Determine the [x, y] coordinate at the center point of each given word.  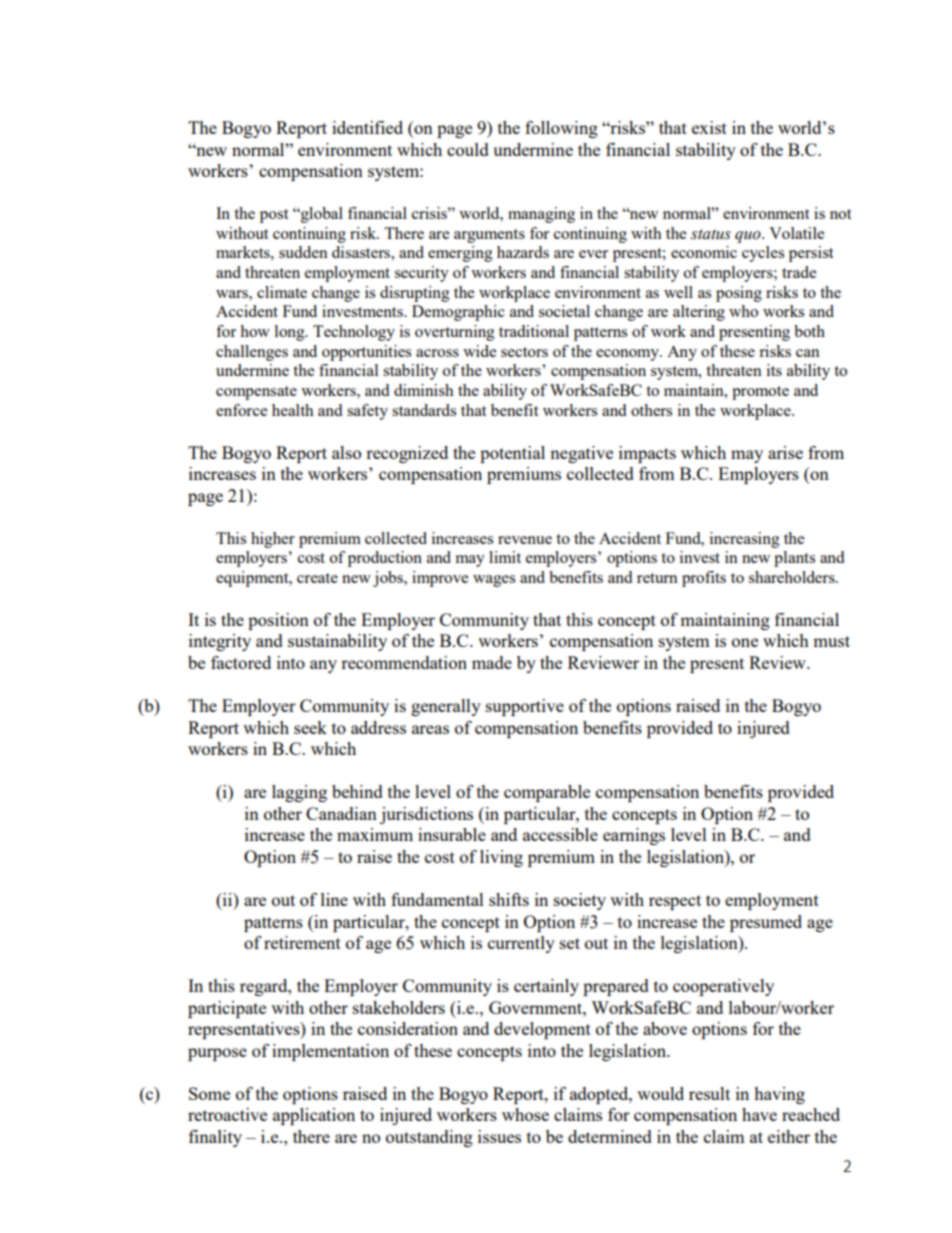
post [274, 216]
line [334, 899]
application [314, 1116]
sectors [524, 352]
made [492, 662]
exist [709, 127]
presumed [766, 923]
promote [760, 393]
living [501, 858]
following [561, 129]
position [278, 621]
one [745, 642]
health [293, 410]
